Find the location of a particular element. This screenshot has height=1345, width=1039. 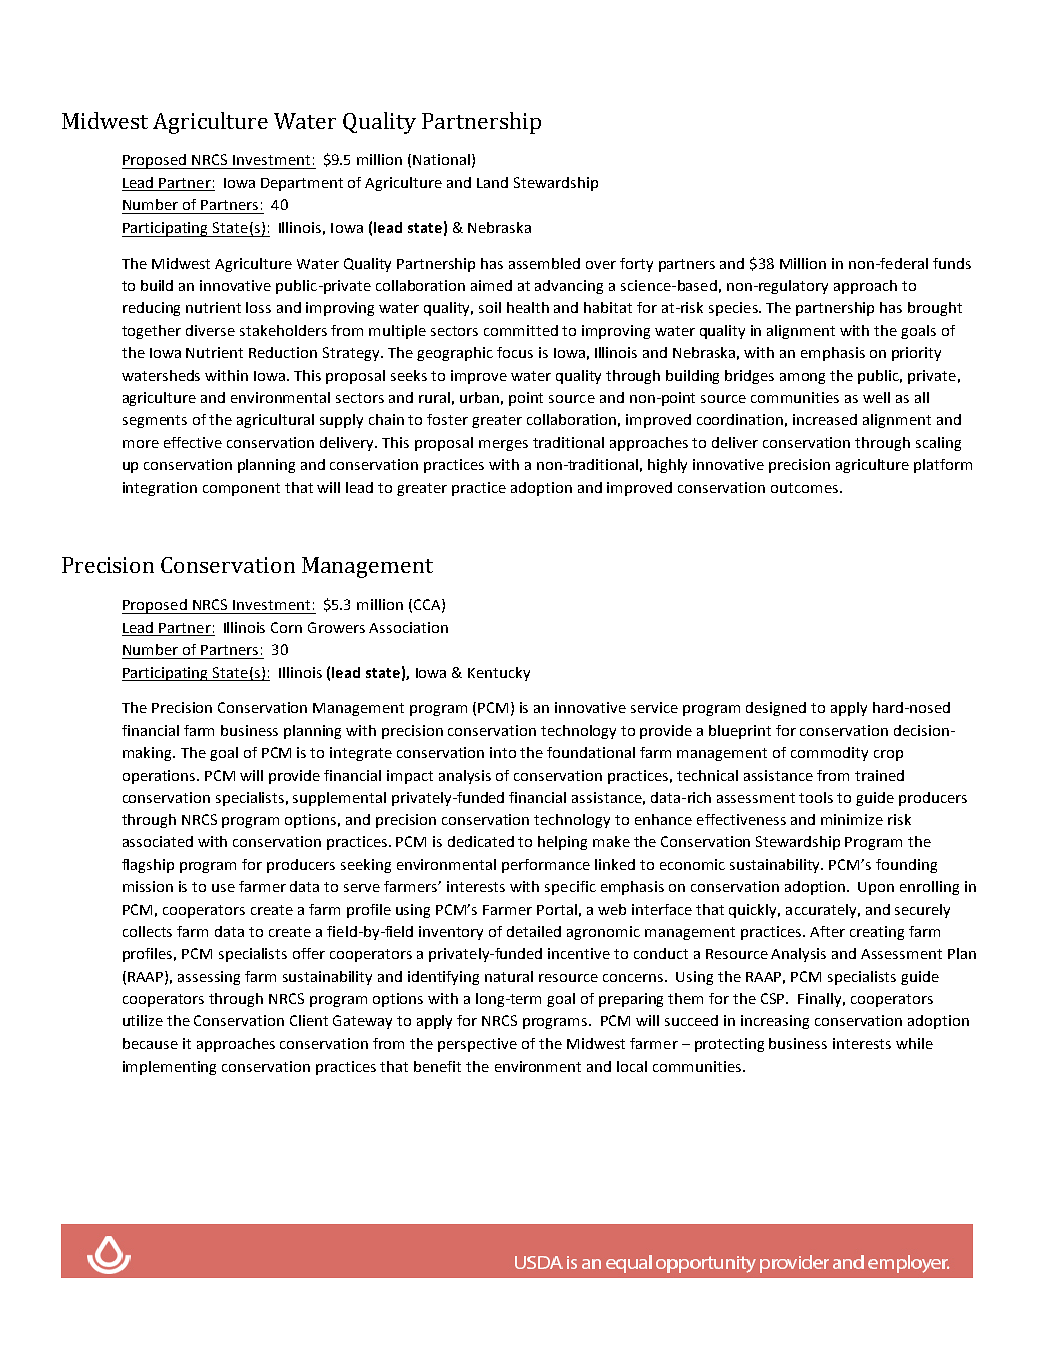

perspective is located at coordinates (477, 1045).
